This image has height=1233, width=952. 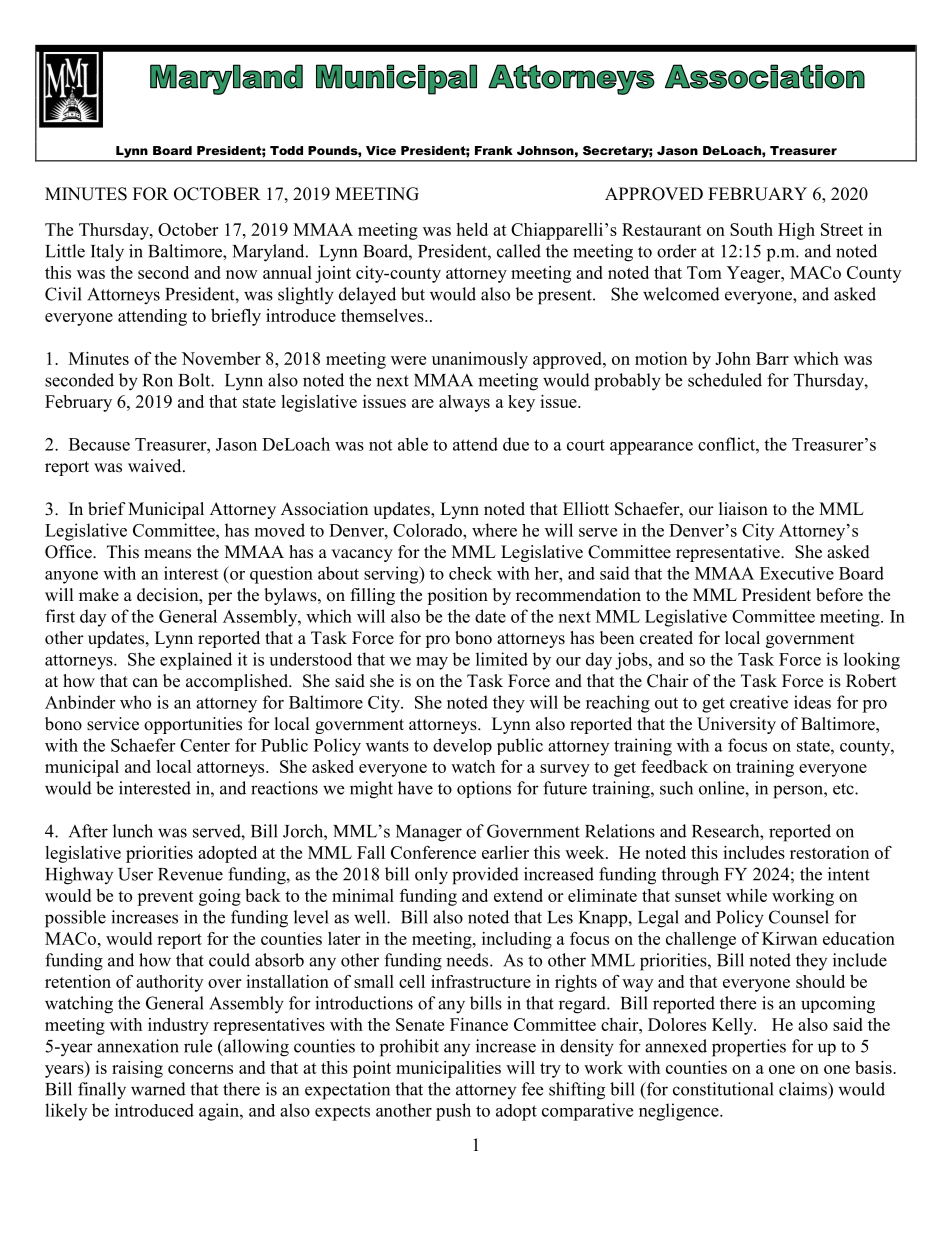 What do you see at coordinates (205, 745) in the image?
I see `Center` at bounding box center [205, 745].
